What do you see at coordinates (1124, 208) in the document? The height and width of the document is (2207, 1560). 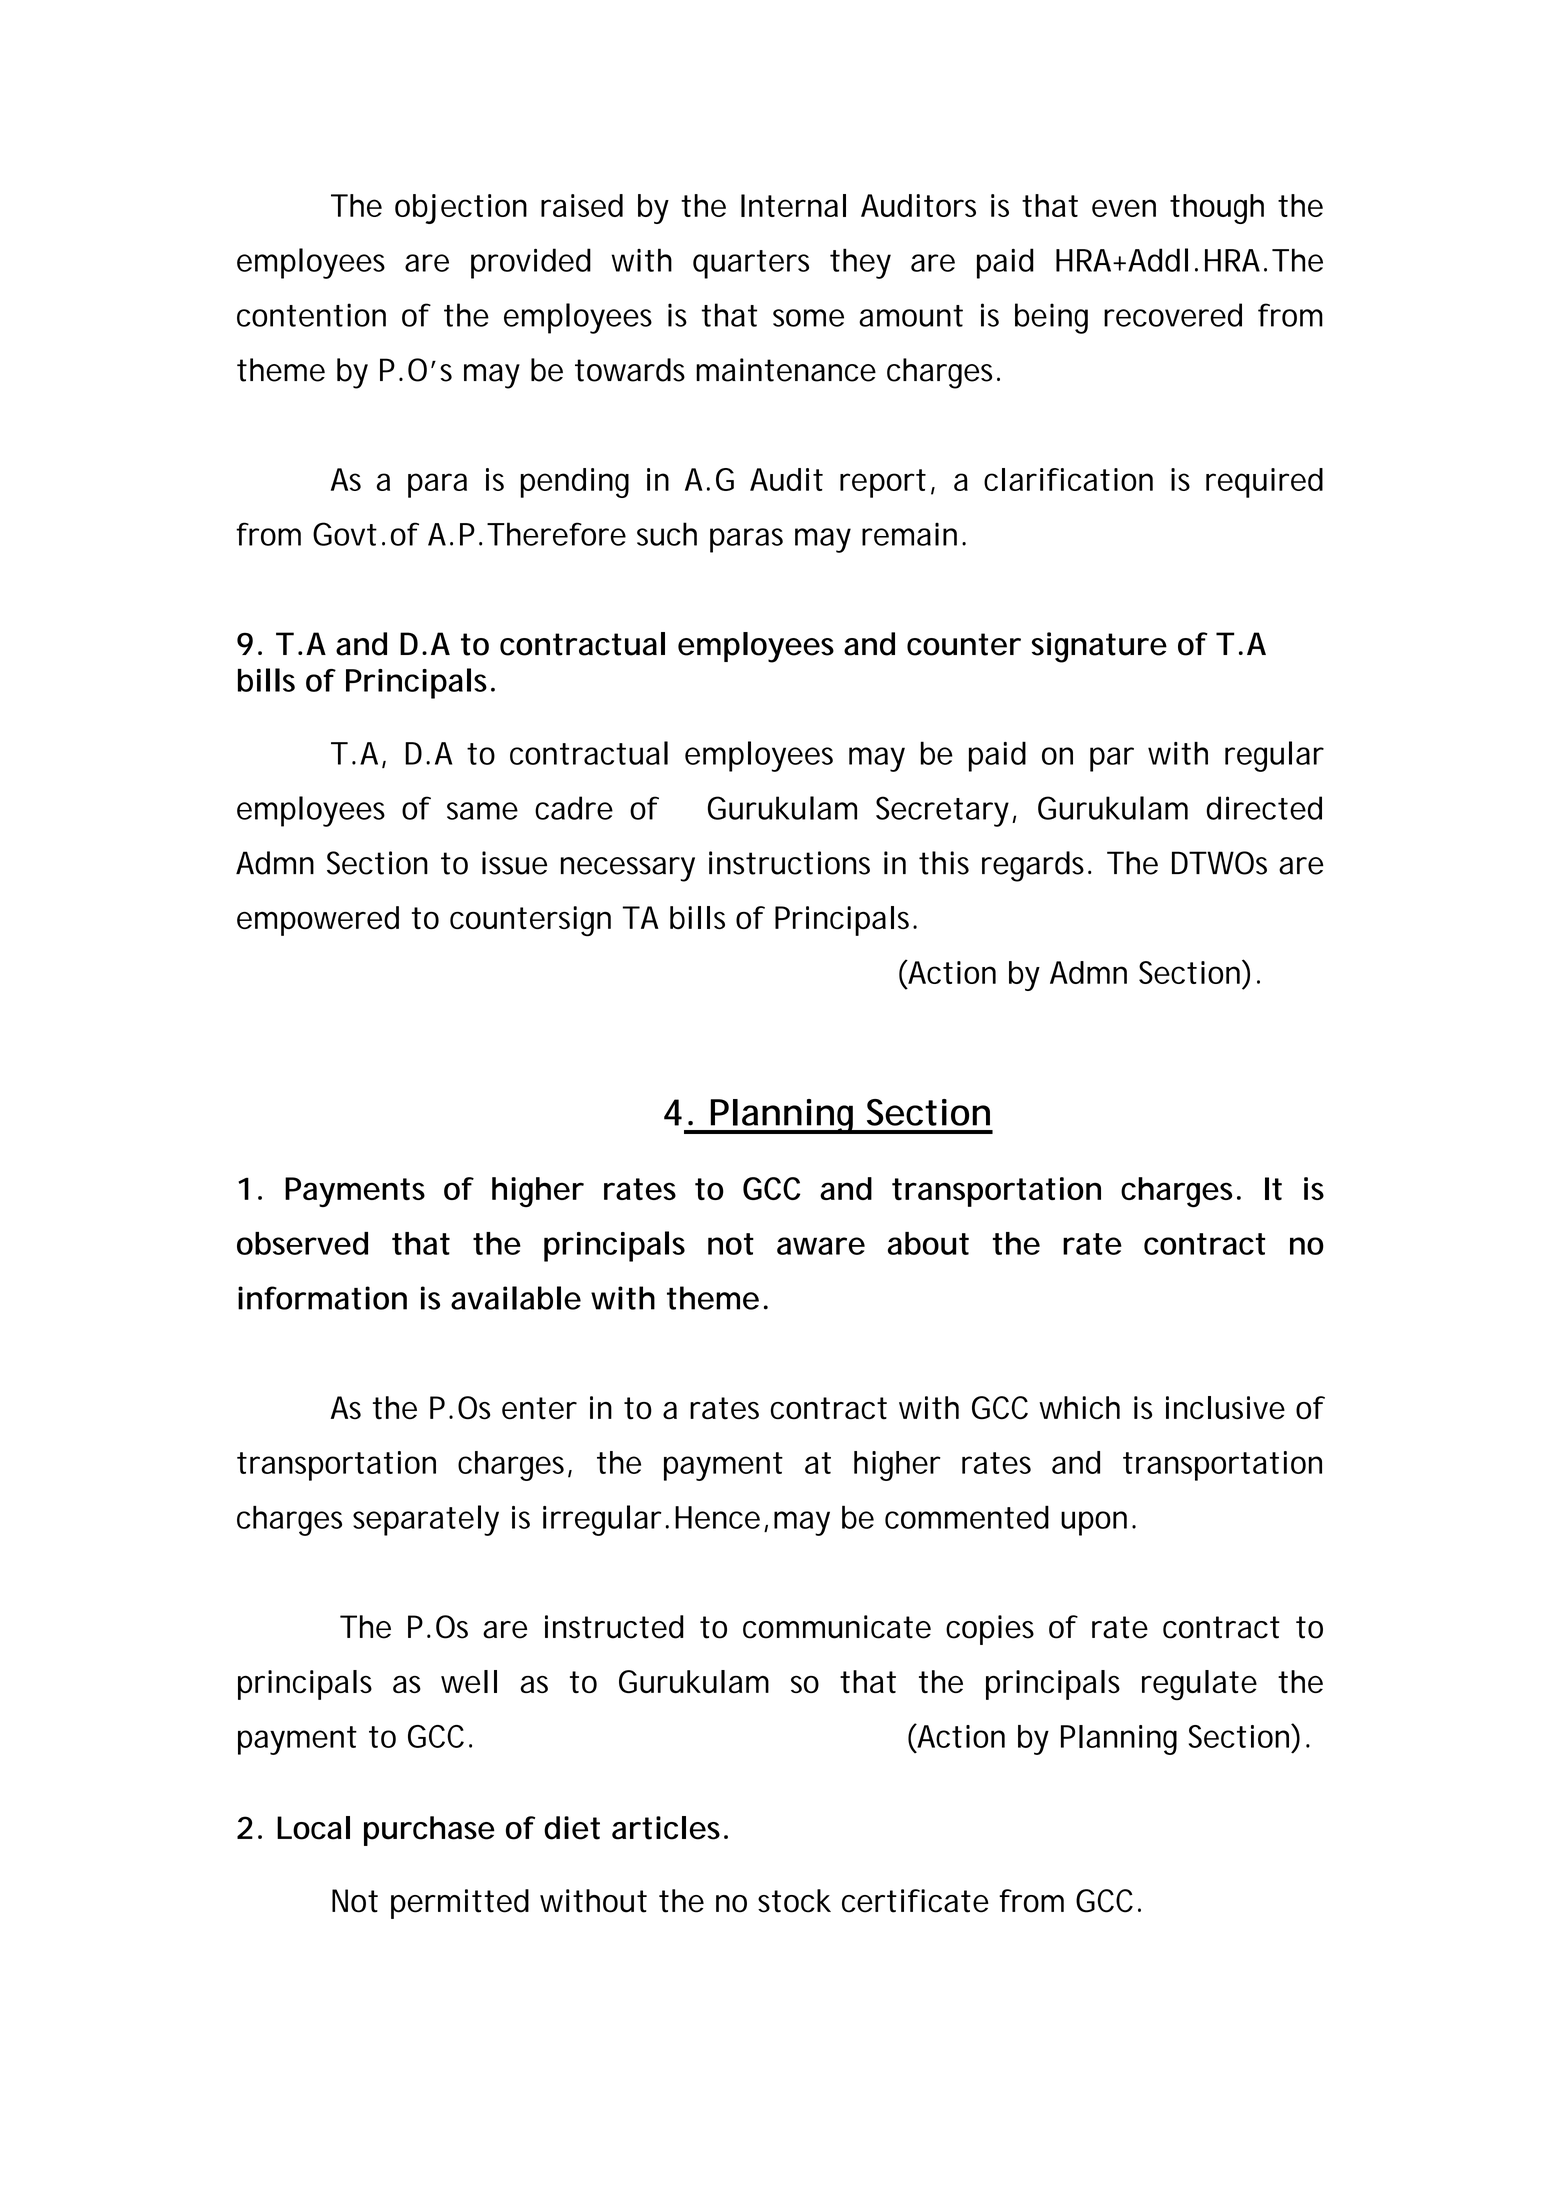 I see `even` at bounding box center [1124, 208].
